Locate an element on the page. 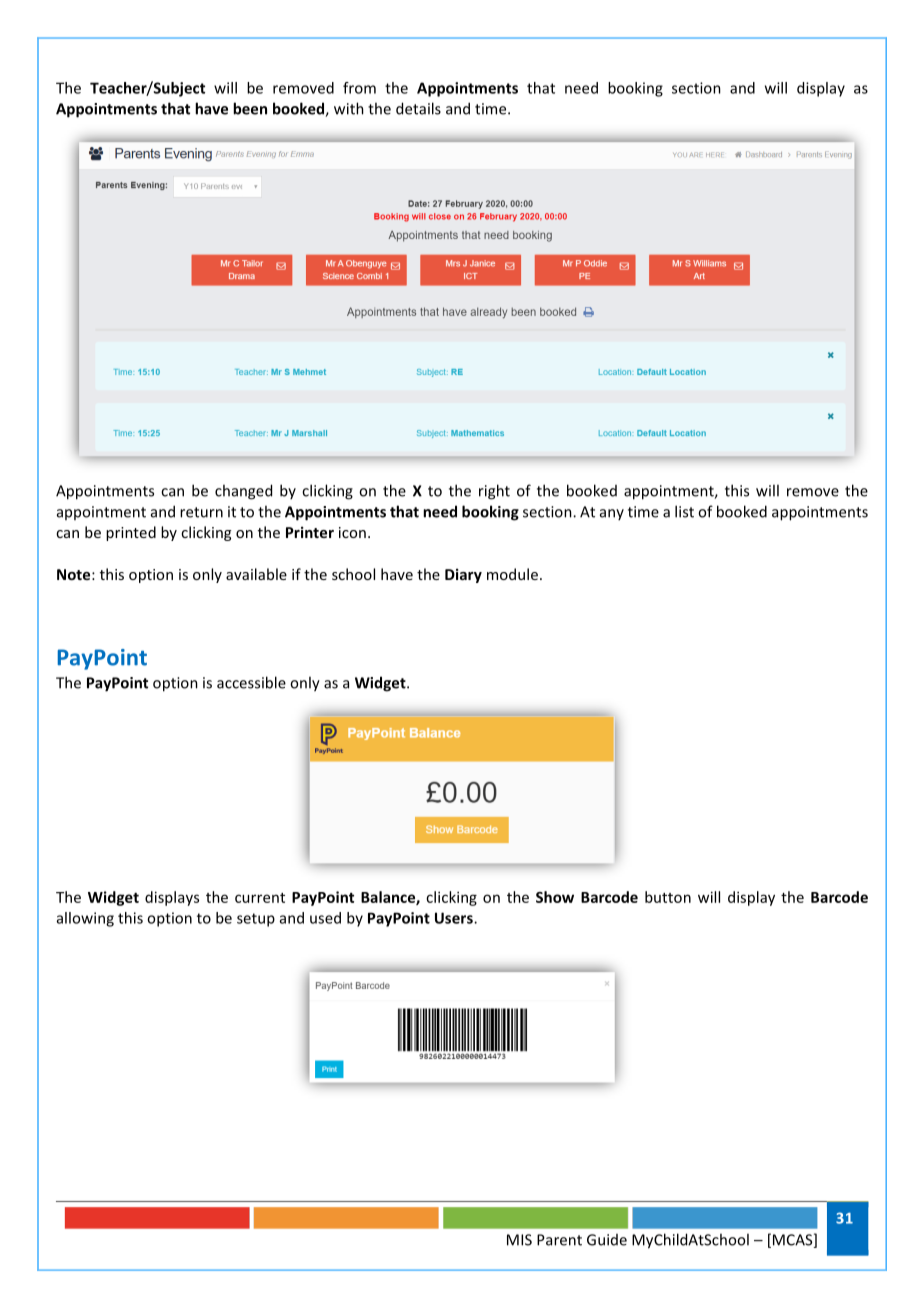 This image has height=1308, width=924. Diary is located at coordinates (463, 575).
